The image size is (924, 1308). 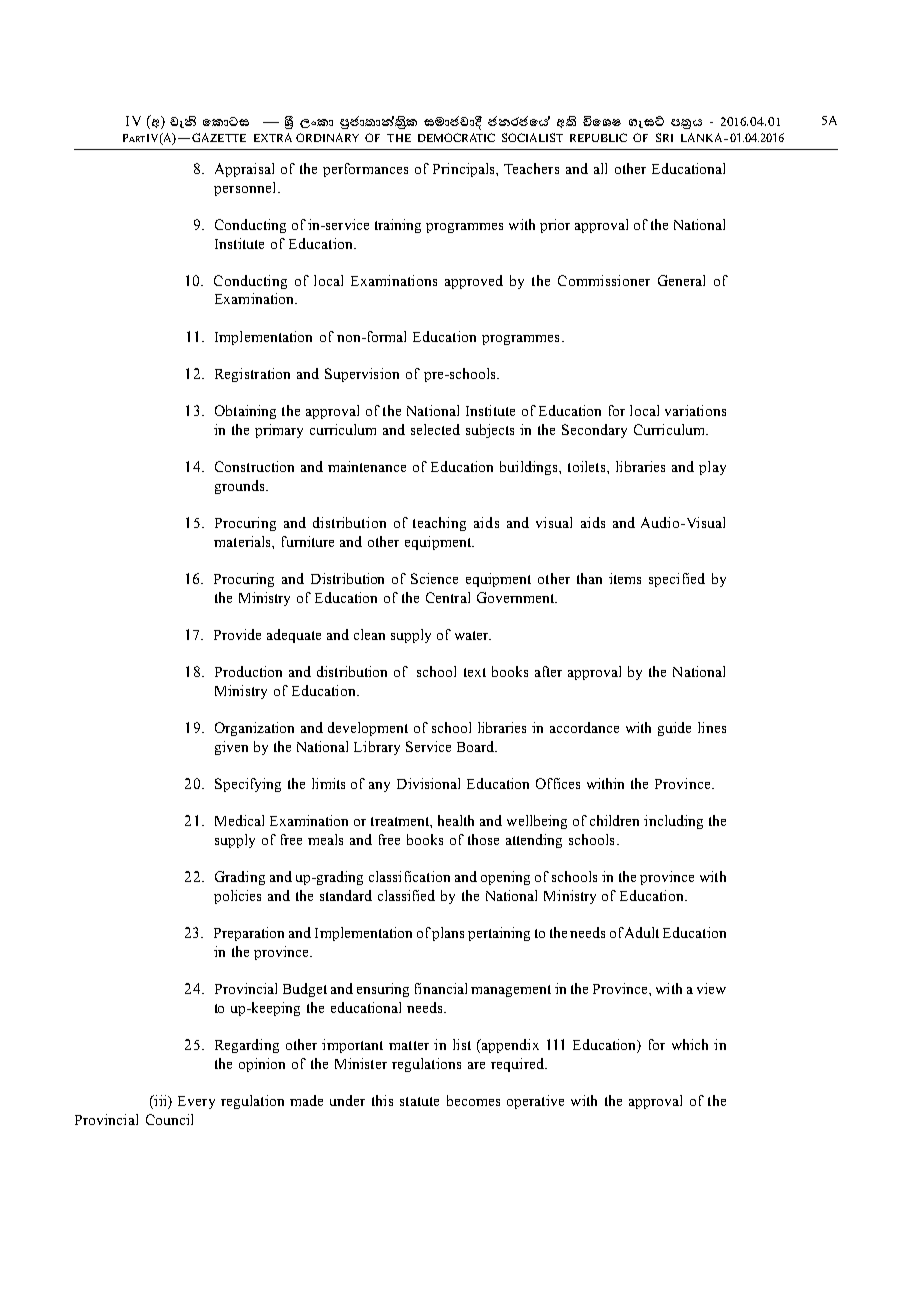 What do you see at coordinates (664, 137) in the screenshot?
I see `SRI` at bounding box center [664, 137].
